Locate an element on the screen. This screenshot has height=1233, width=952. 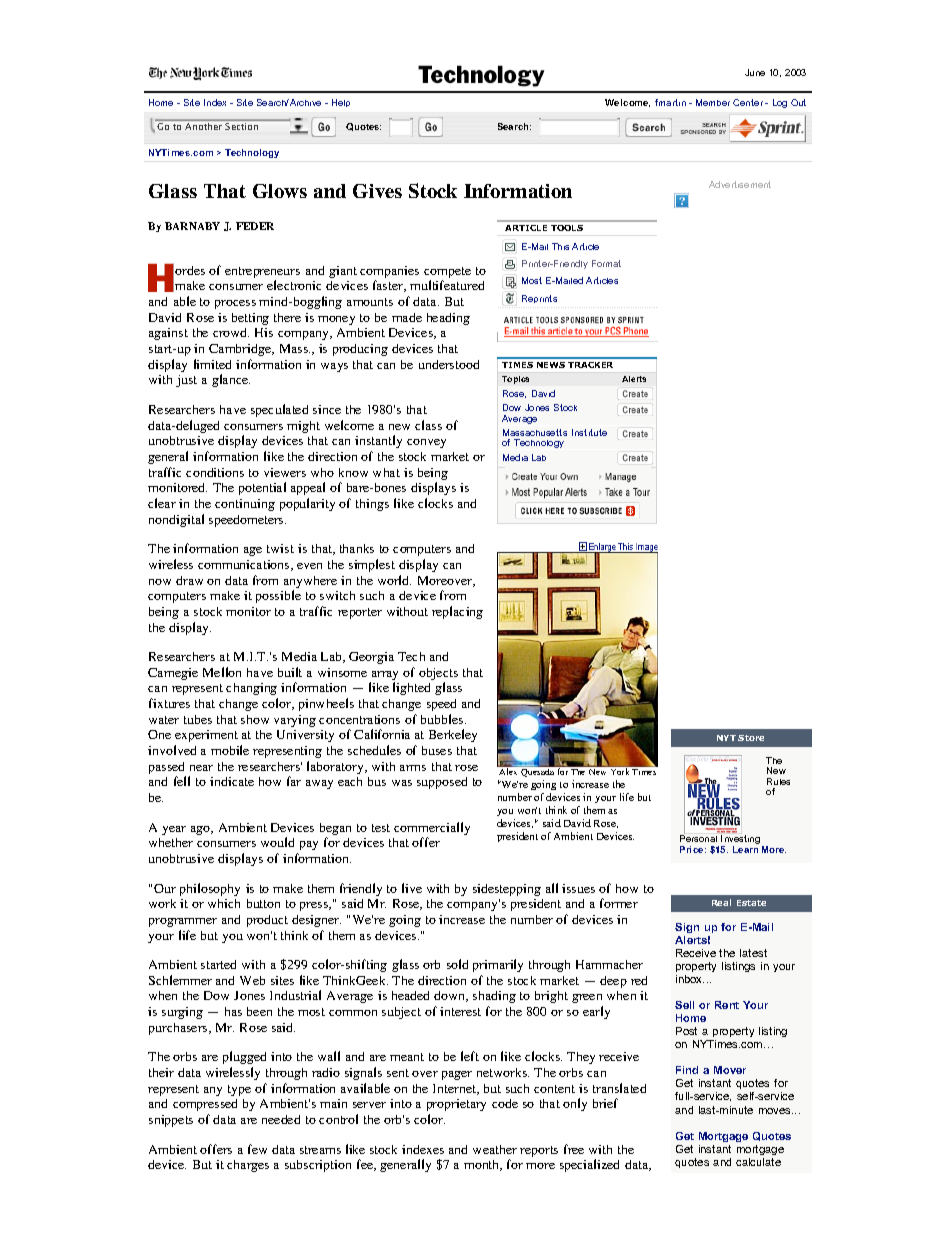
Institute is located at coordinates (589, 432).
